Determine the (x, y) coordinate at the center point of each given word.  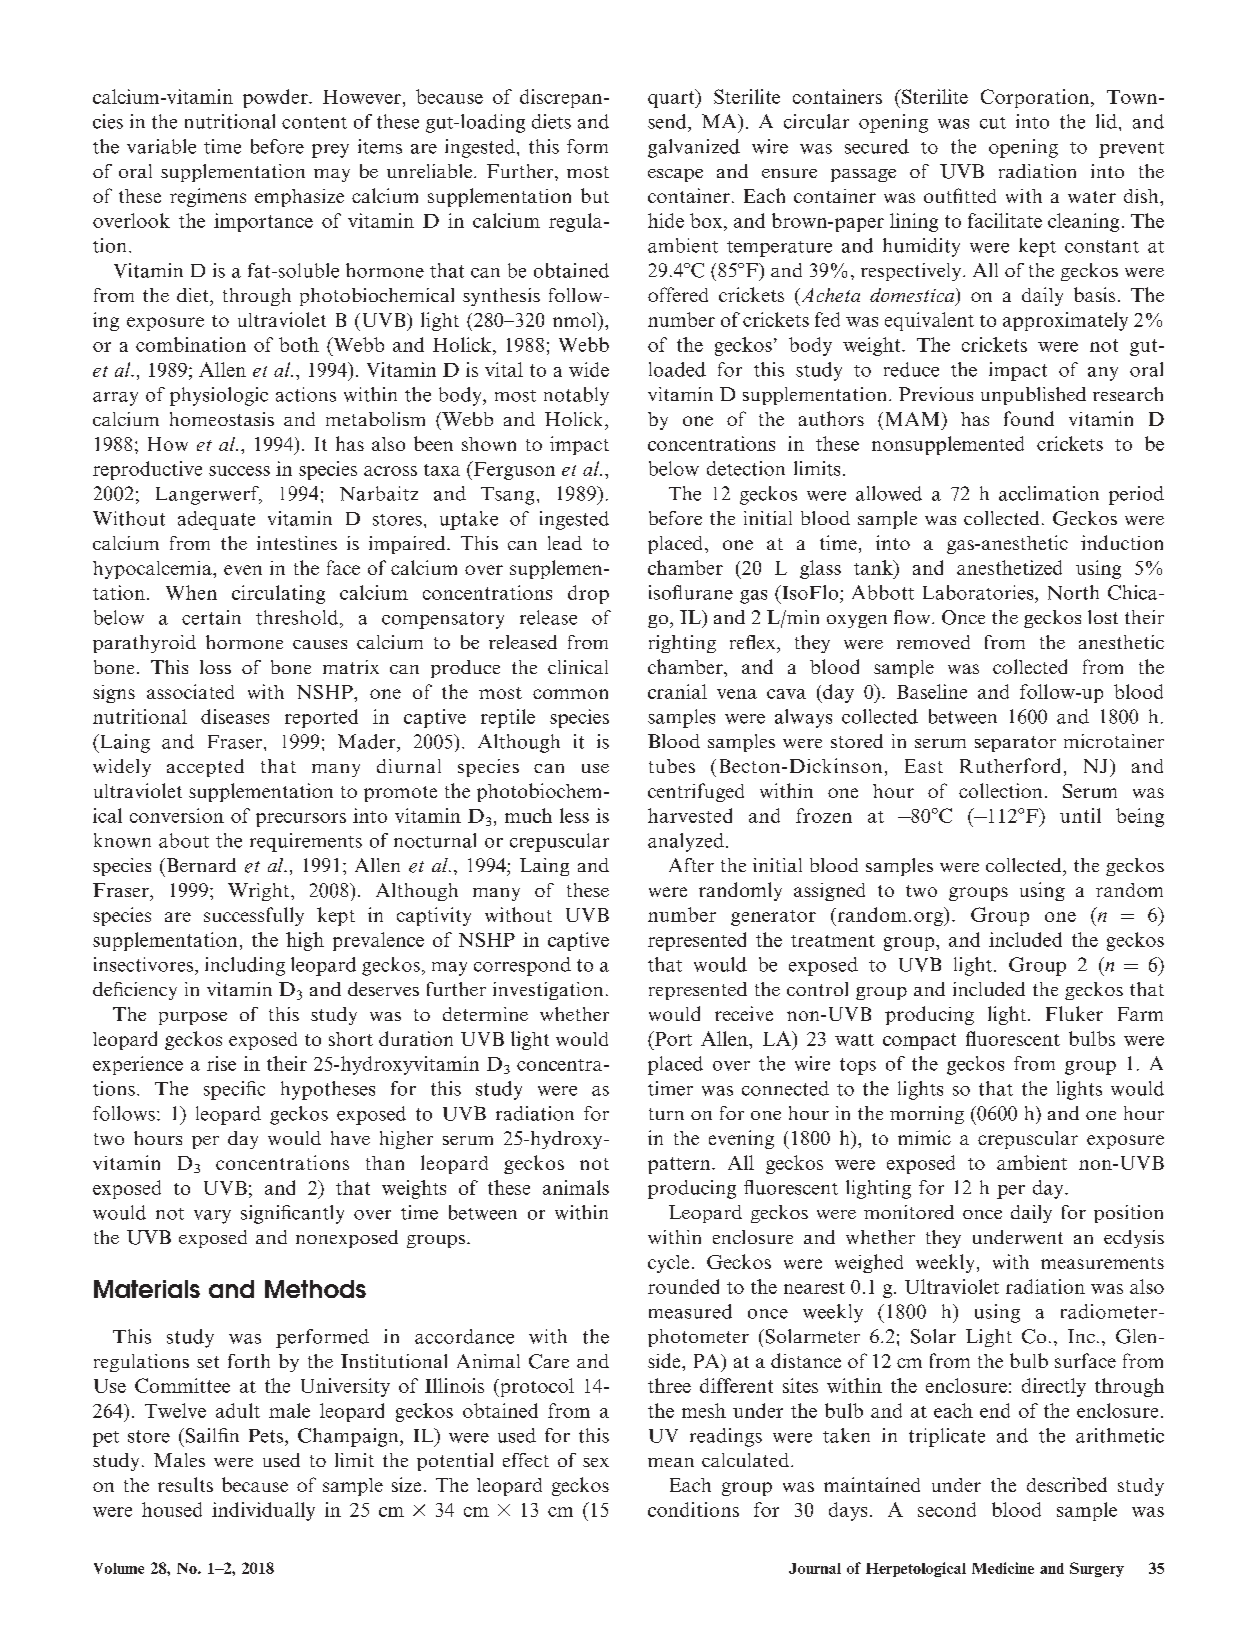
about (184, 840)
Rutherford (1010, 765)
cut (993, 123)
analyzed (686, 842)
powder (276, 98)
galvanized (694, 148)
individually (263, 1511)
